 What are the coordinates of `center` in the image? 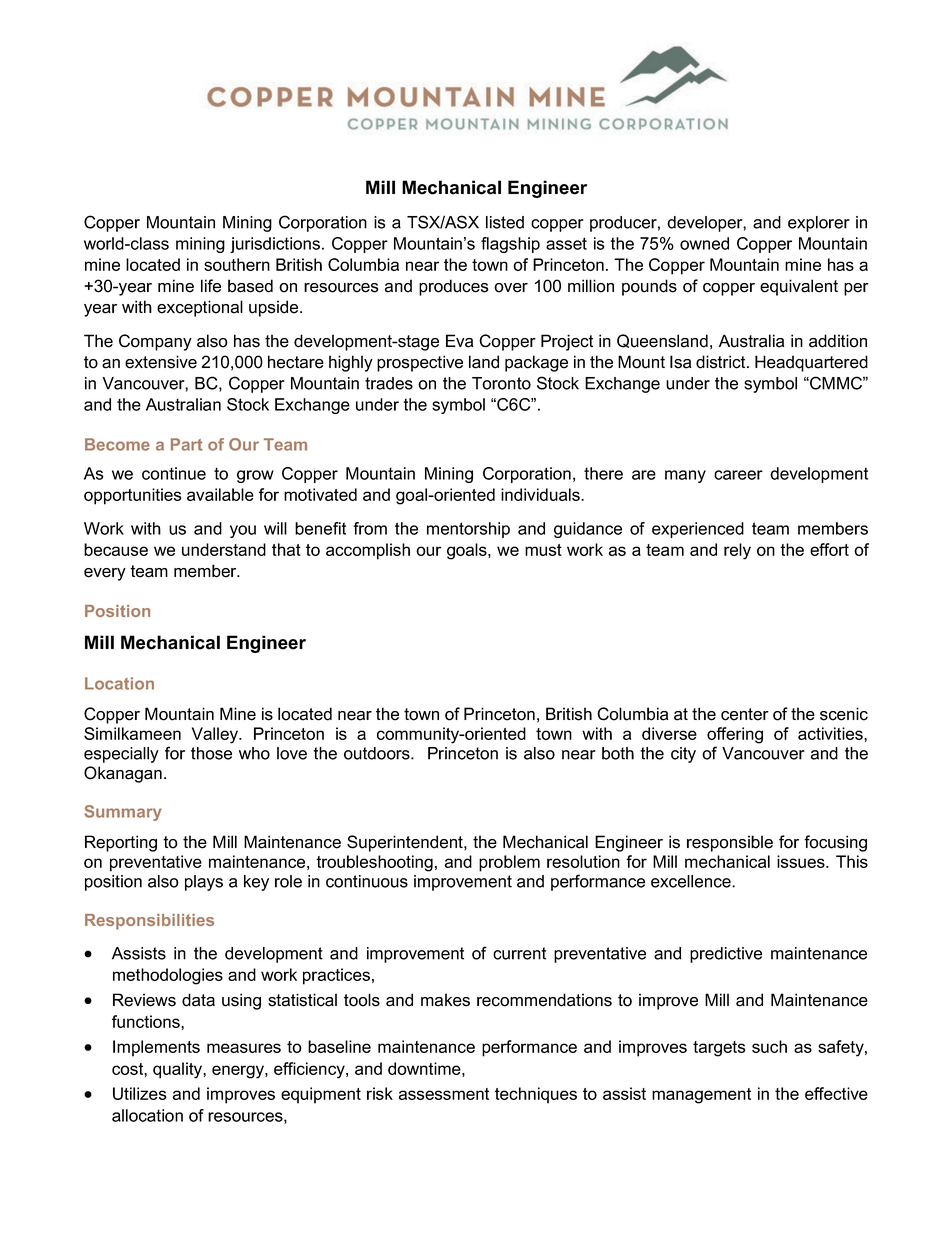 It's located at (745, 714).
